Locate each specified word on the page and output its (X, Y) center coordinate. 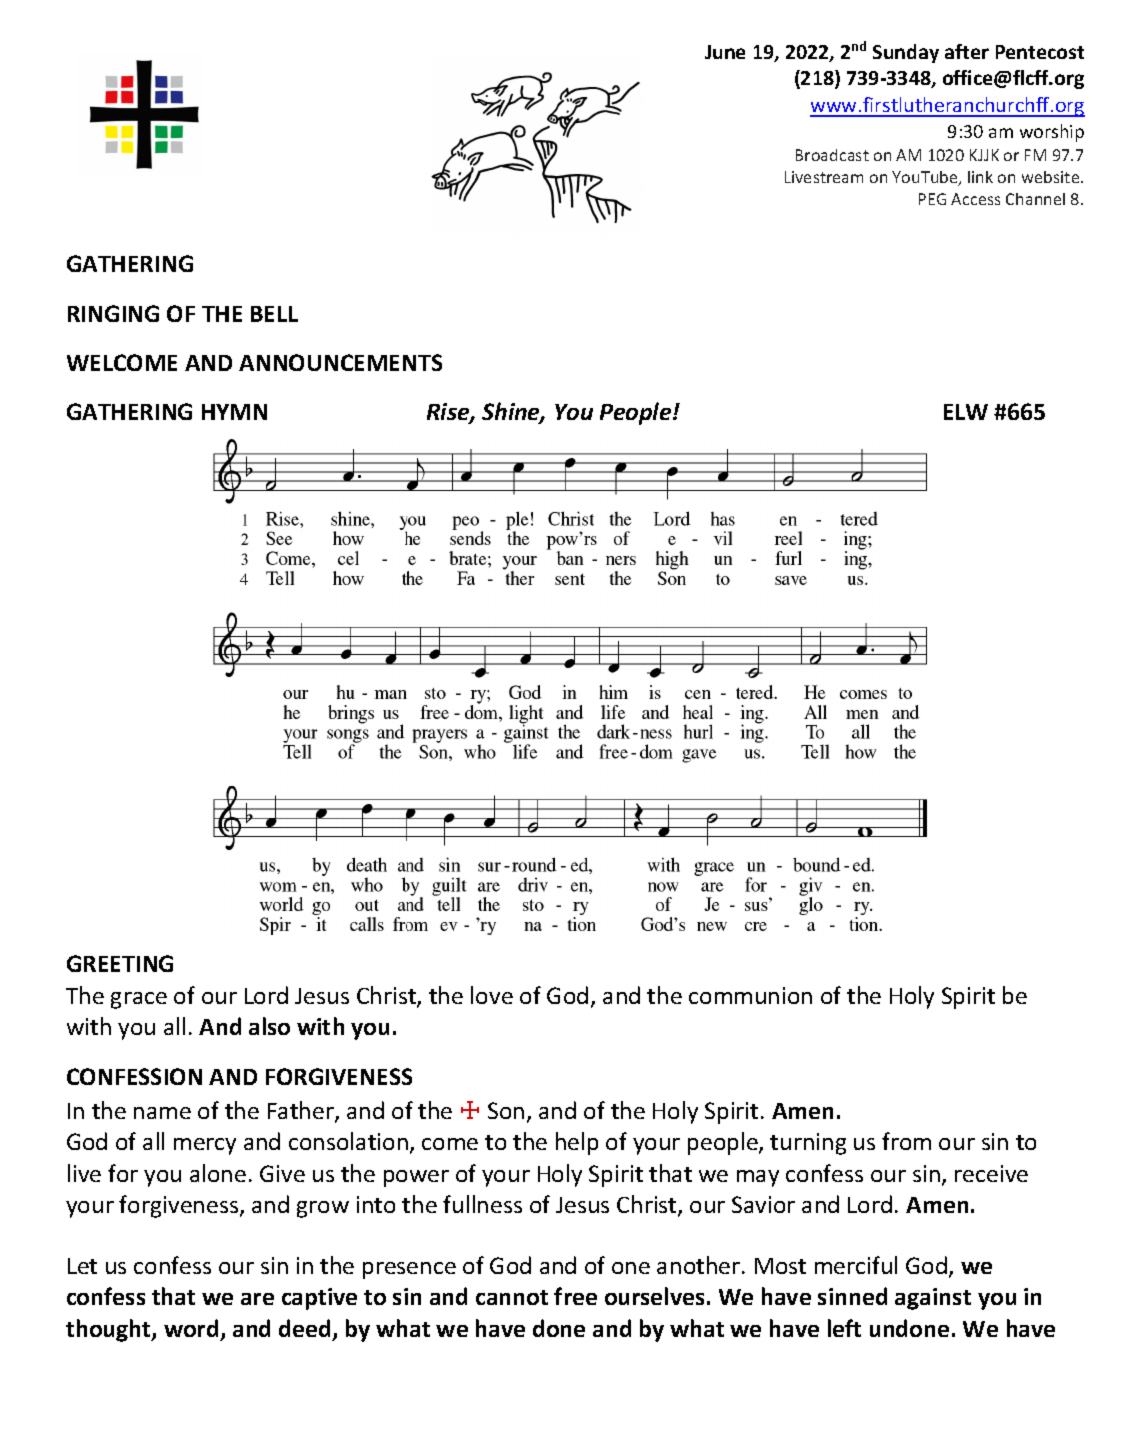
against (933, 1299)
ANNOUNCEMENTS (340, 362)
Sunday (906, 53)
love (492, 995)
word (191, 1328)
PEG (932, 199)
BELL (274, 314)
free (575, 1296)
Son (506, 1110)
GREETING (120, 963)
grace (139, 1000)
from (906, 1141)
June (725, 52)
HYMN (234, 412)
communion (750, 995)
